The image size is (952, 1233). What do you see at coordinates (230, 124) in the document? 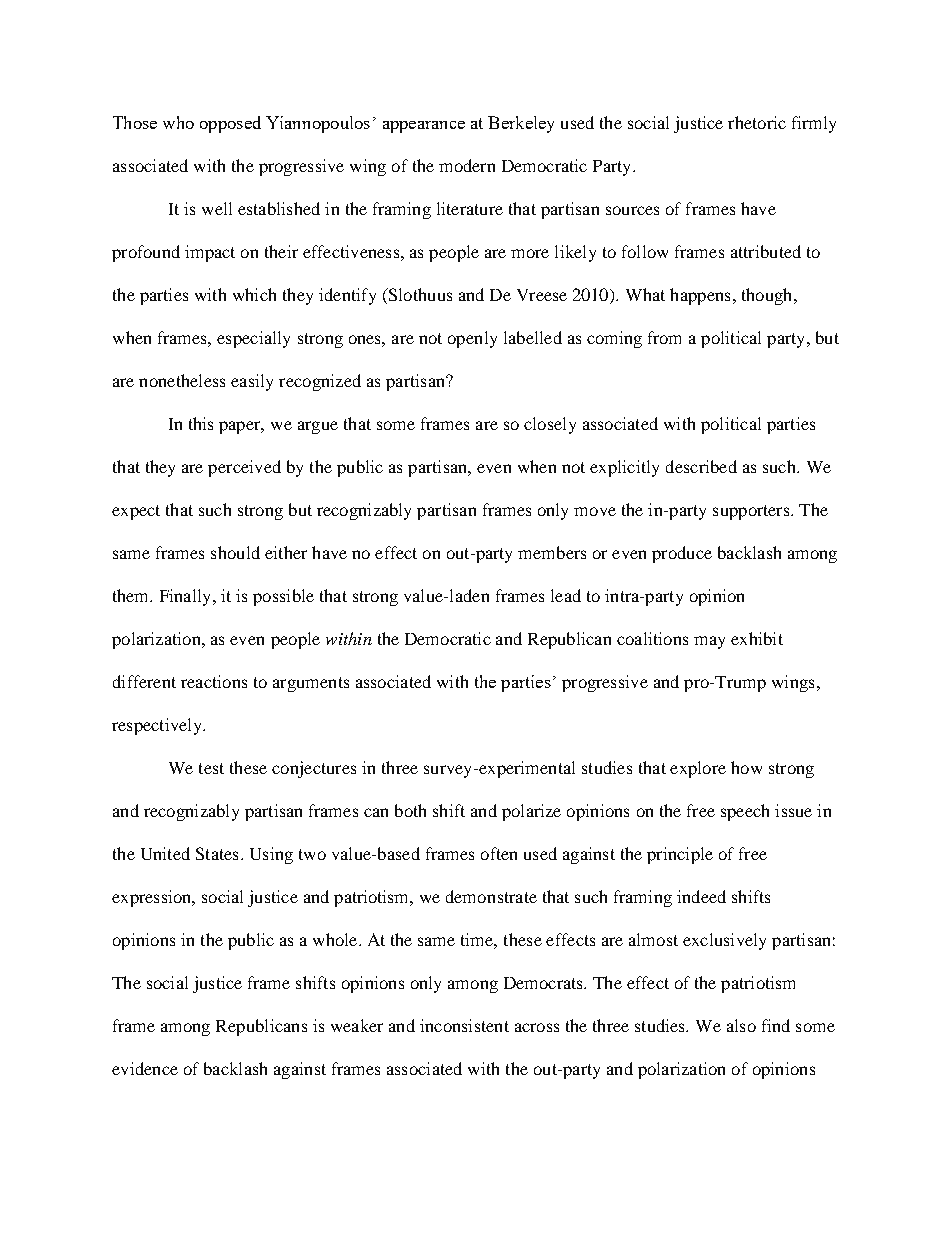
I see `opposed` at bounding box center [230, 124].
